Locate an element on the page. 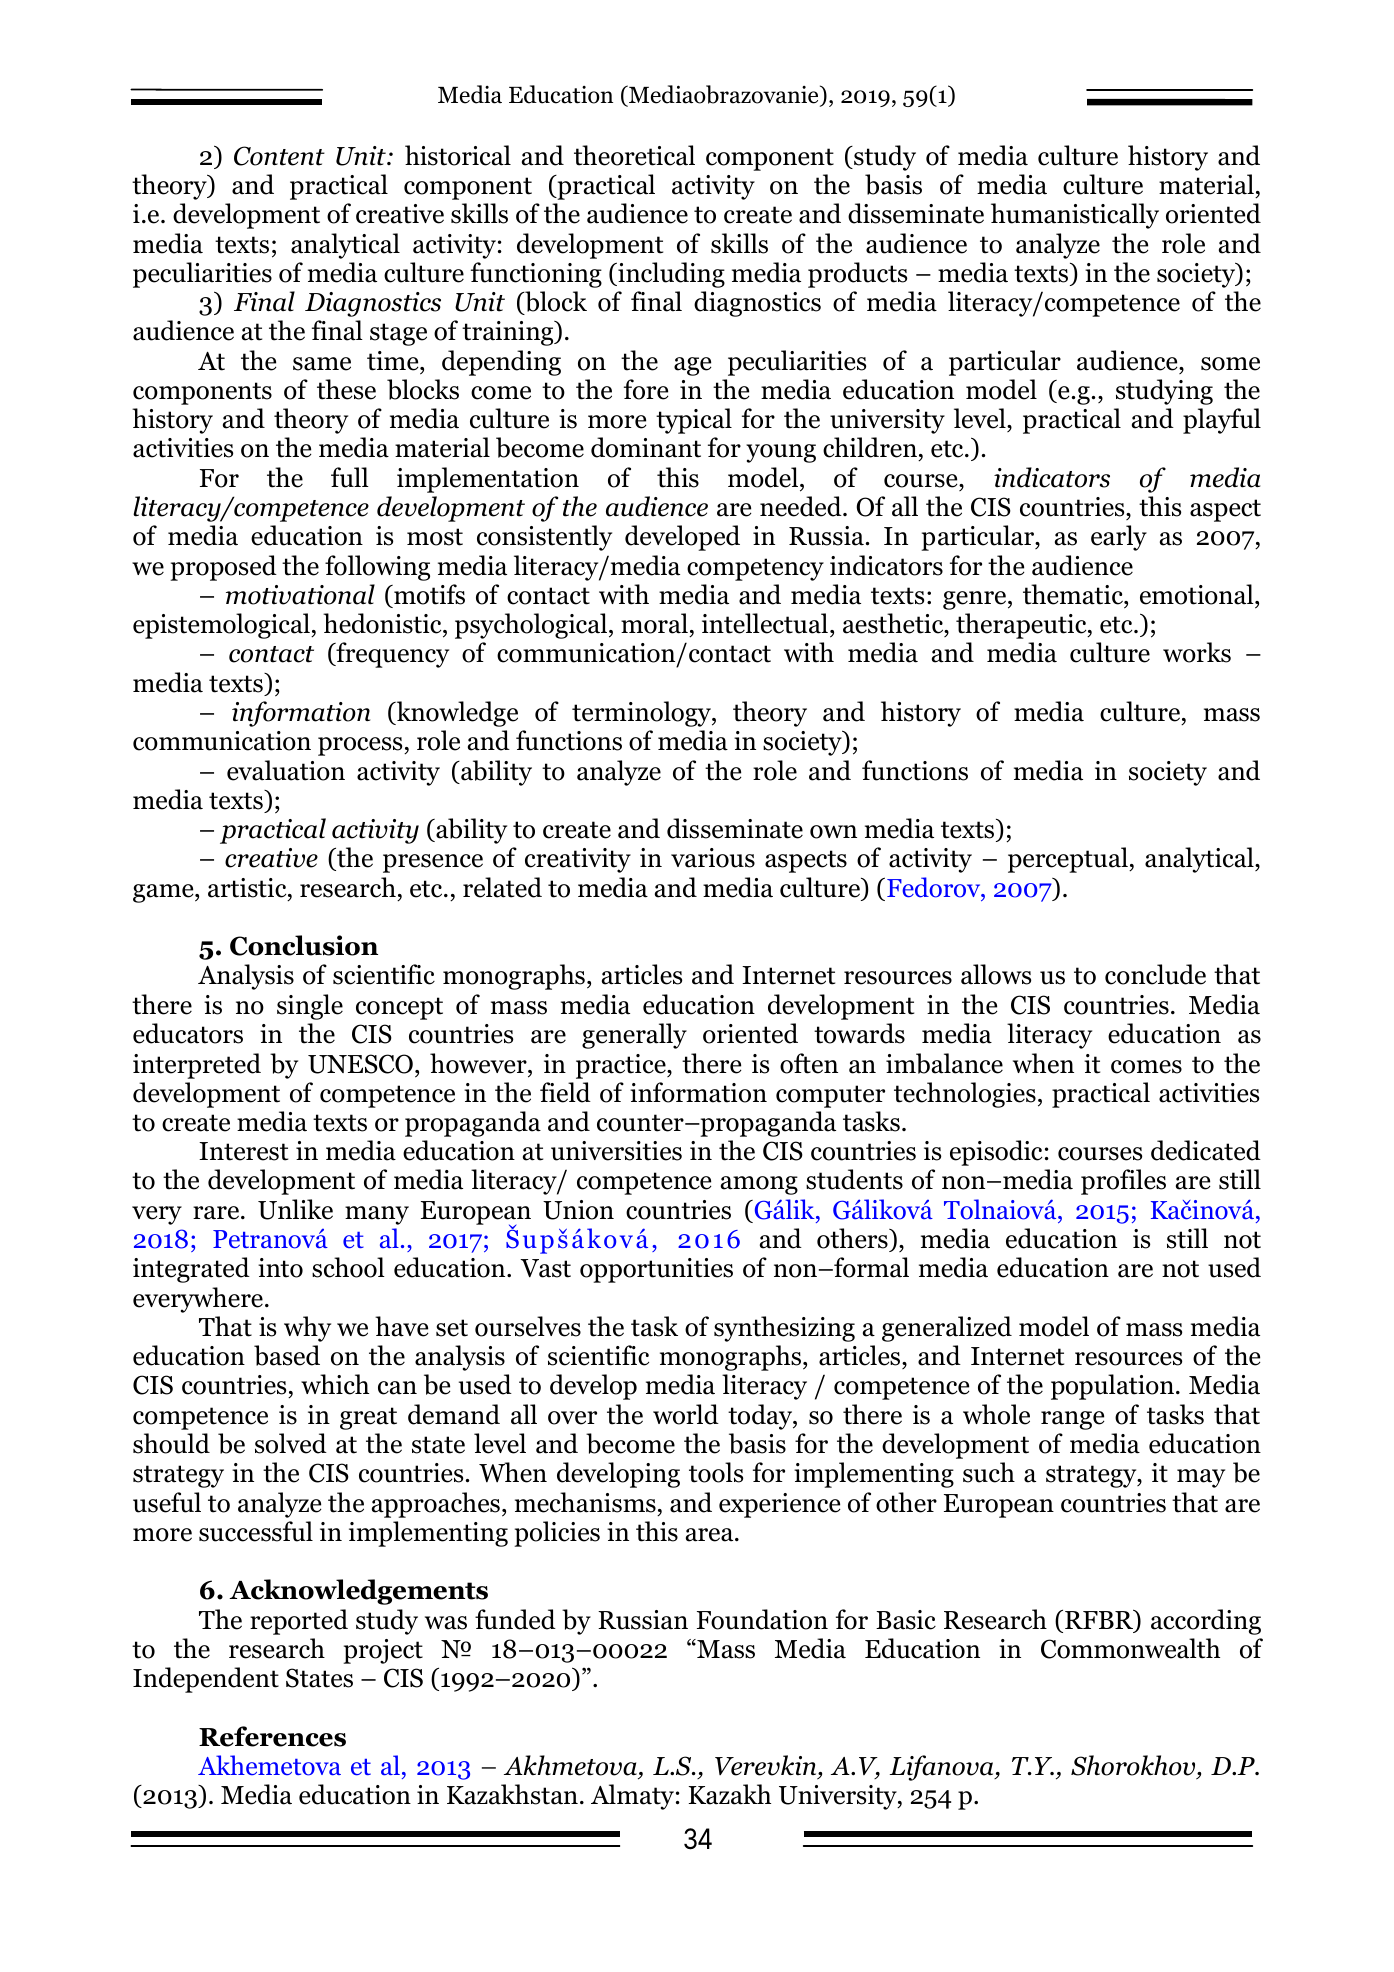  References is located at coordinates (272, 1736).
